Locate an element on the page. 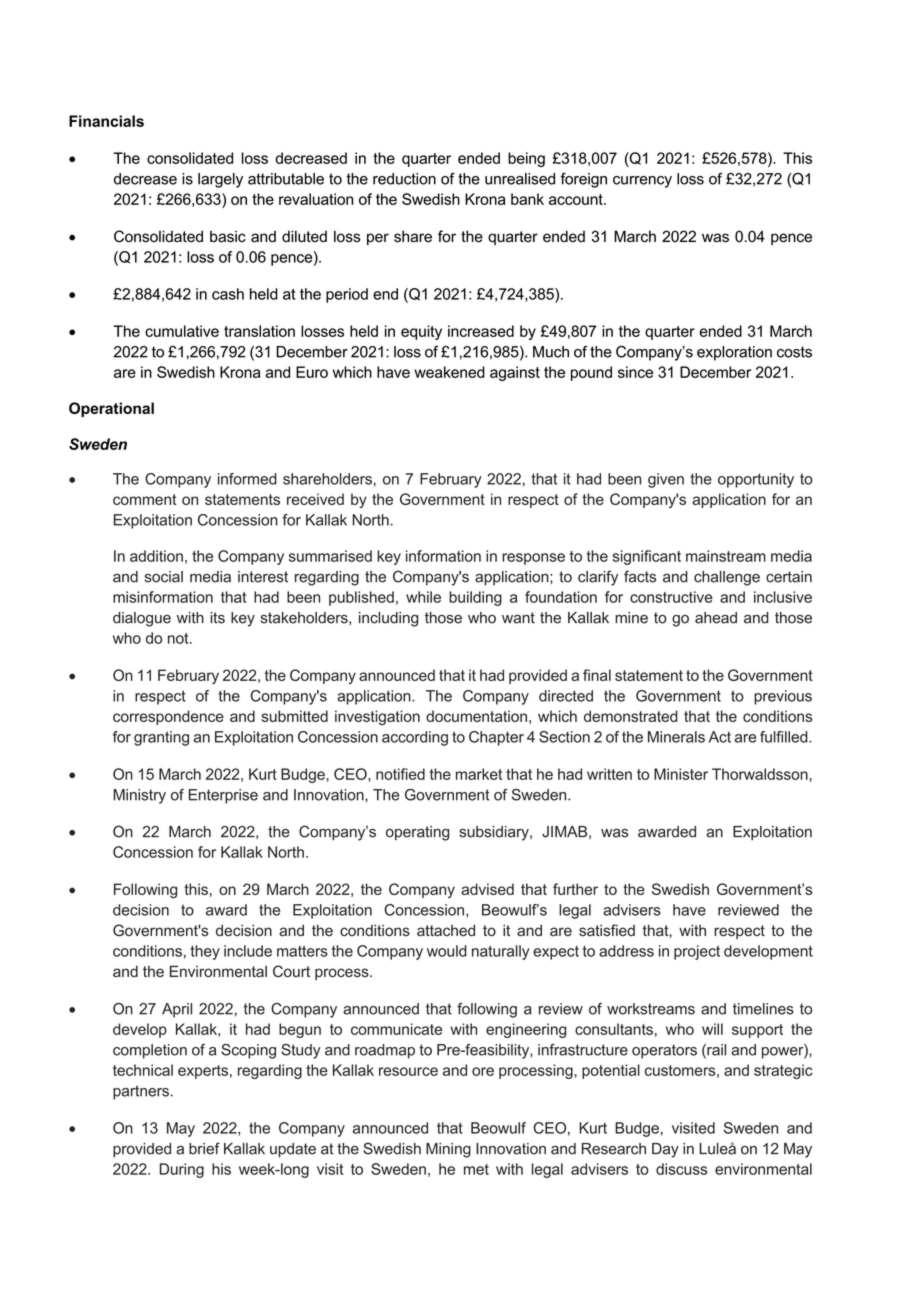 Image resolution: width=924 pixels, height=1308 pixels. Operational is located at coordinates (111, 409).
